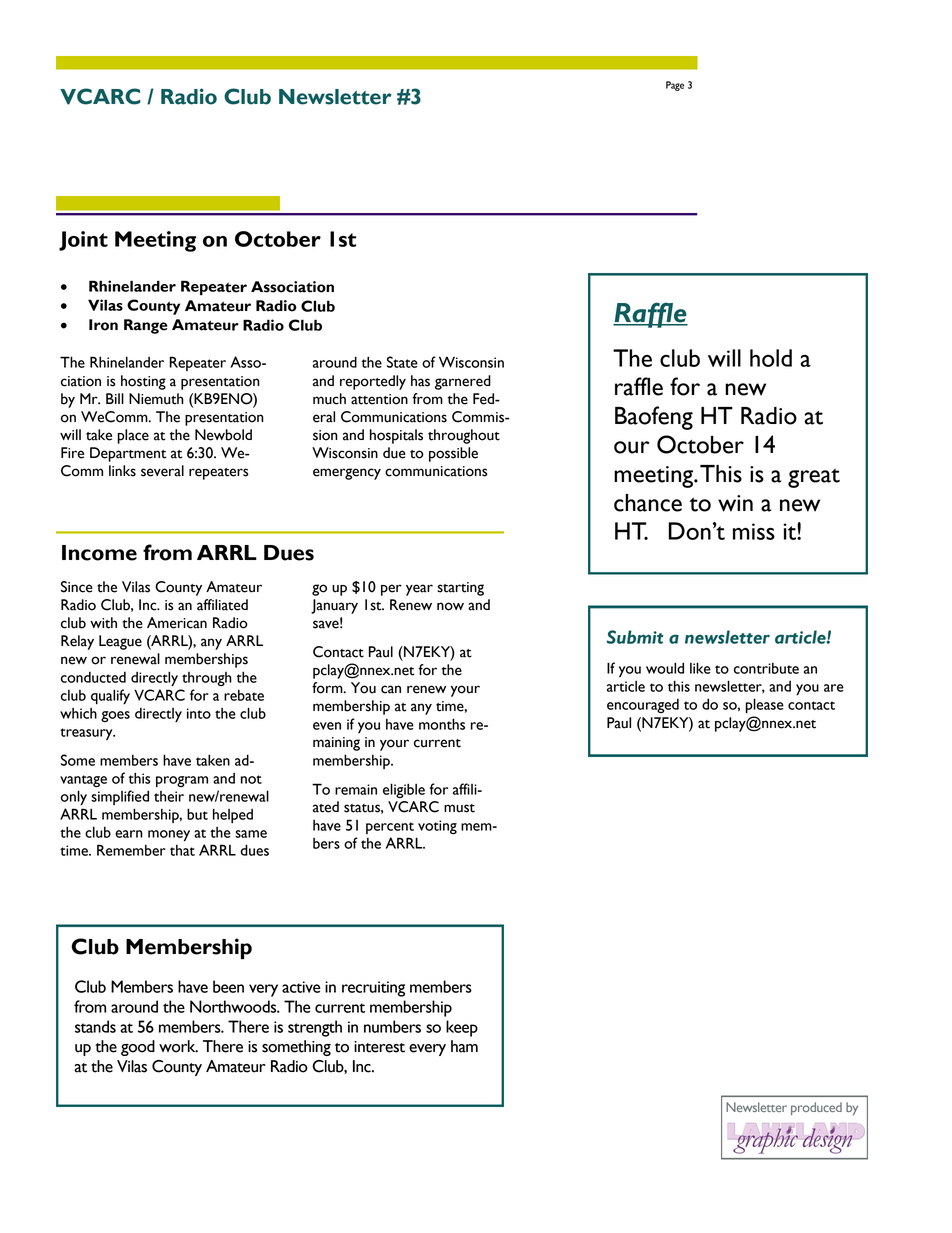  Describe the element at coordinates (771, 358) in the screenshot. I see `hold` at that location.
